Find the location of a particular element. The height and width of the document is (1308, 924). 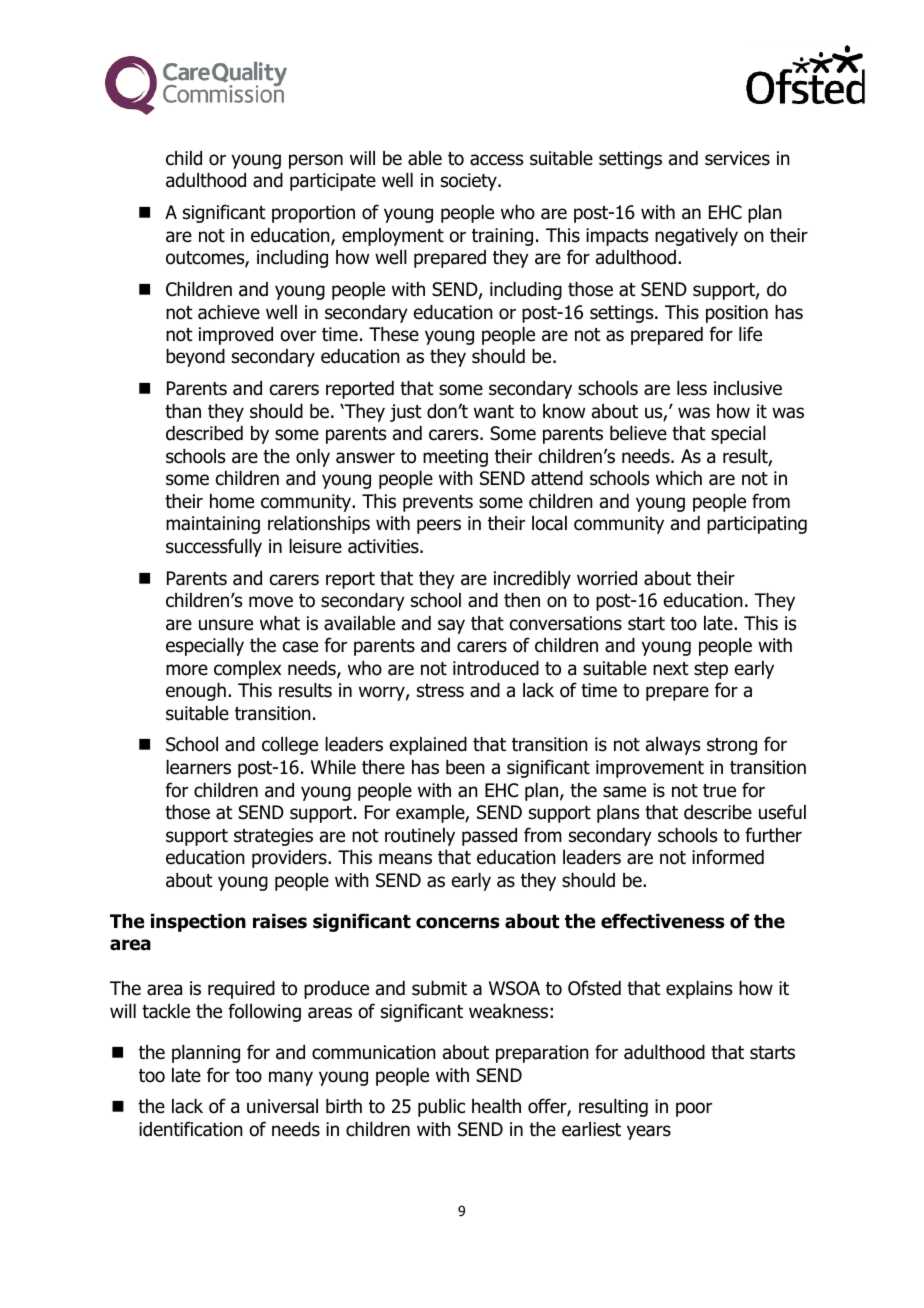

unsure is located at coordinates (226, 625).
